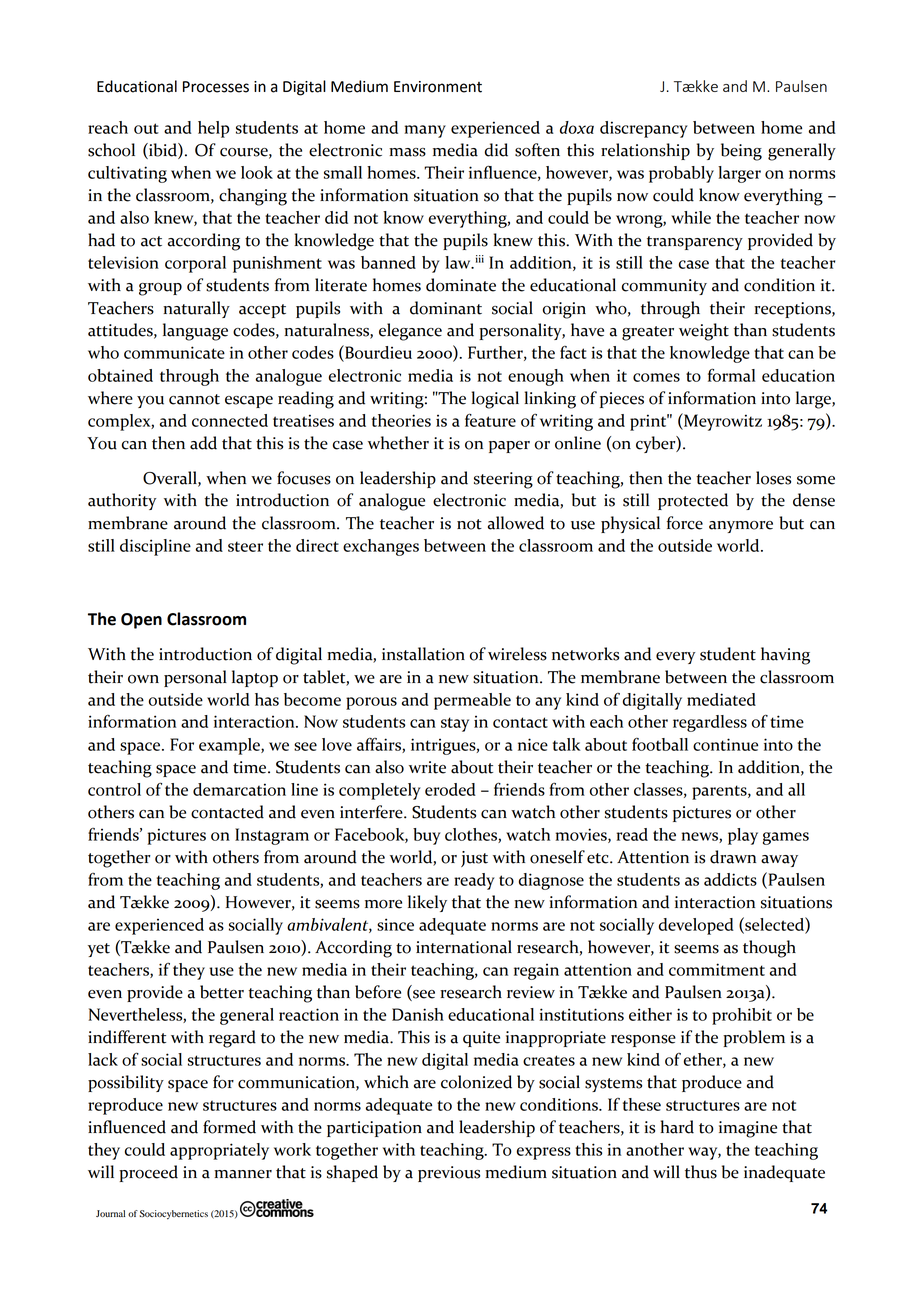 The width and height of the document is (924, 1308). Describe the element at coordinates (423, 654) in the document. I see `installation` at that location.
